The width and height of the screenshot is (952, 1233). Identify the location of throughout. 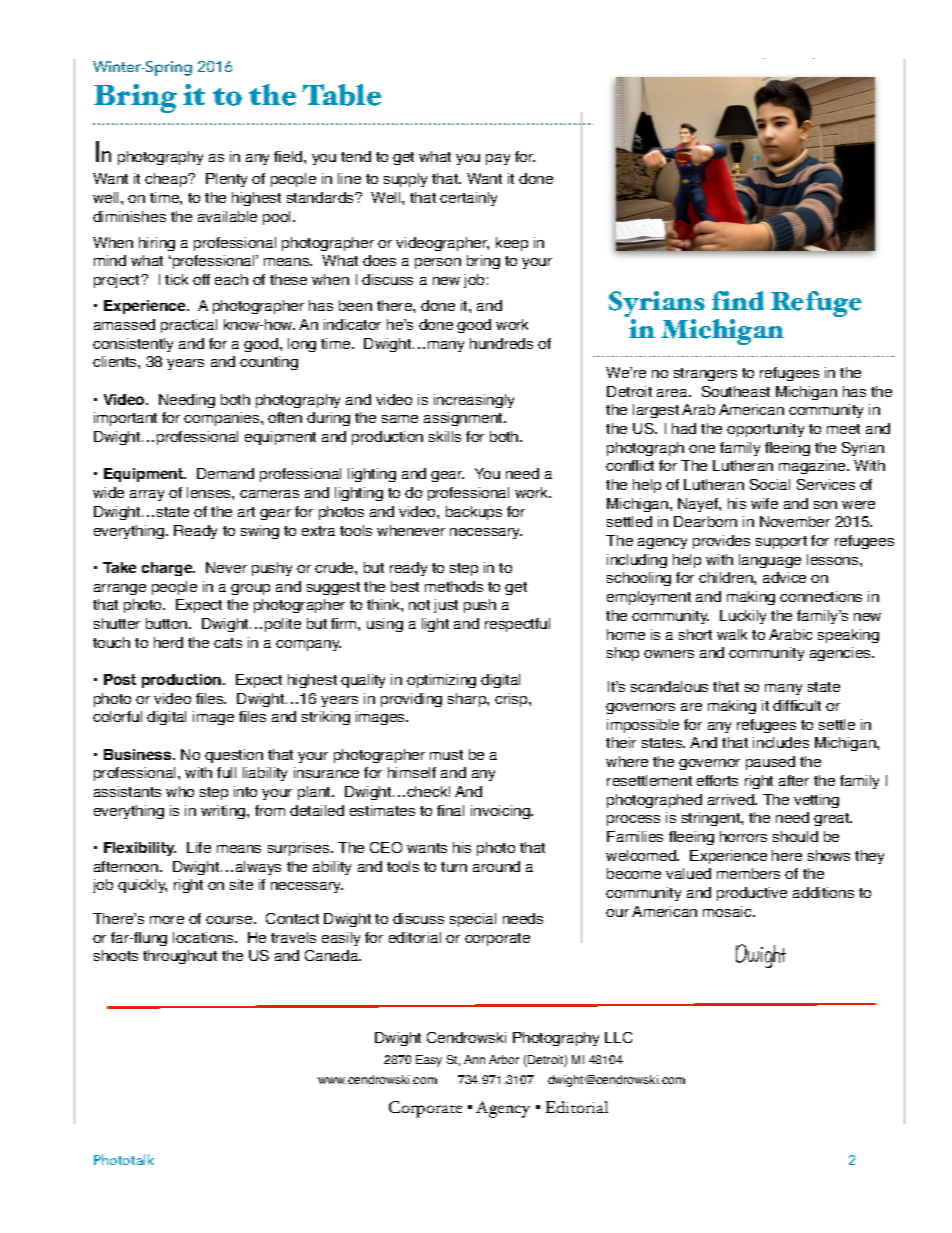
(180, 957).
